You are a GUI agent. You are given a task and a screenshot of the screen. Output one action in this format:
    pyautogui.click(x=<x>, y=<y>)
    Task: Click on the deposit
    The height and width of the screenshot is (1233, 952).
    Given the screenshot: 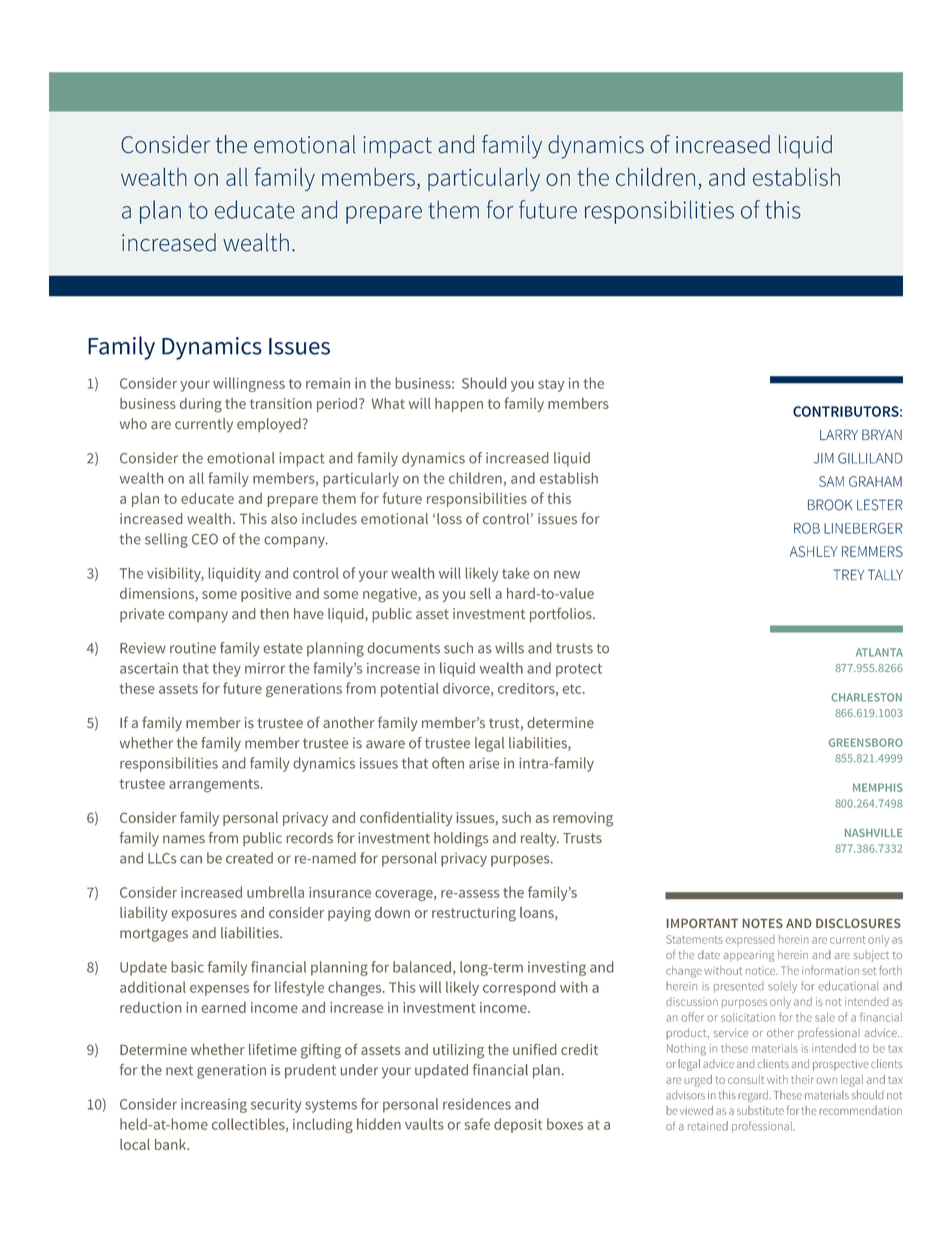 What is the action you would take?
    pyautogui.click(x=518, y=1125)
